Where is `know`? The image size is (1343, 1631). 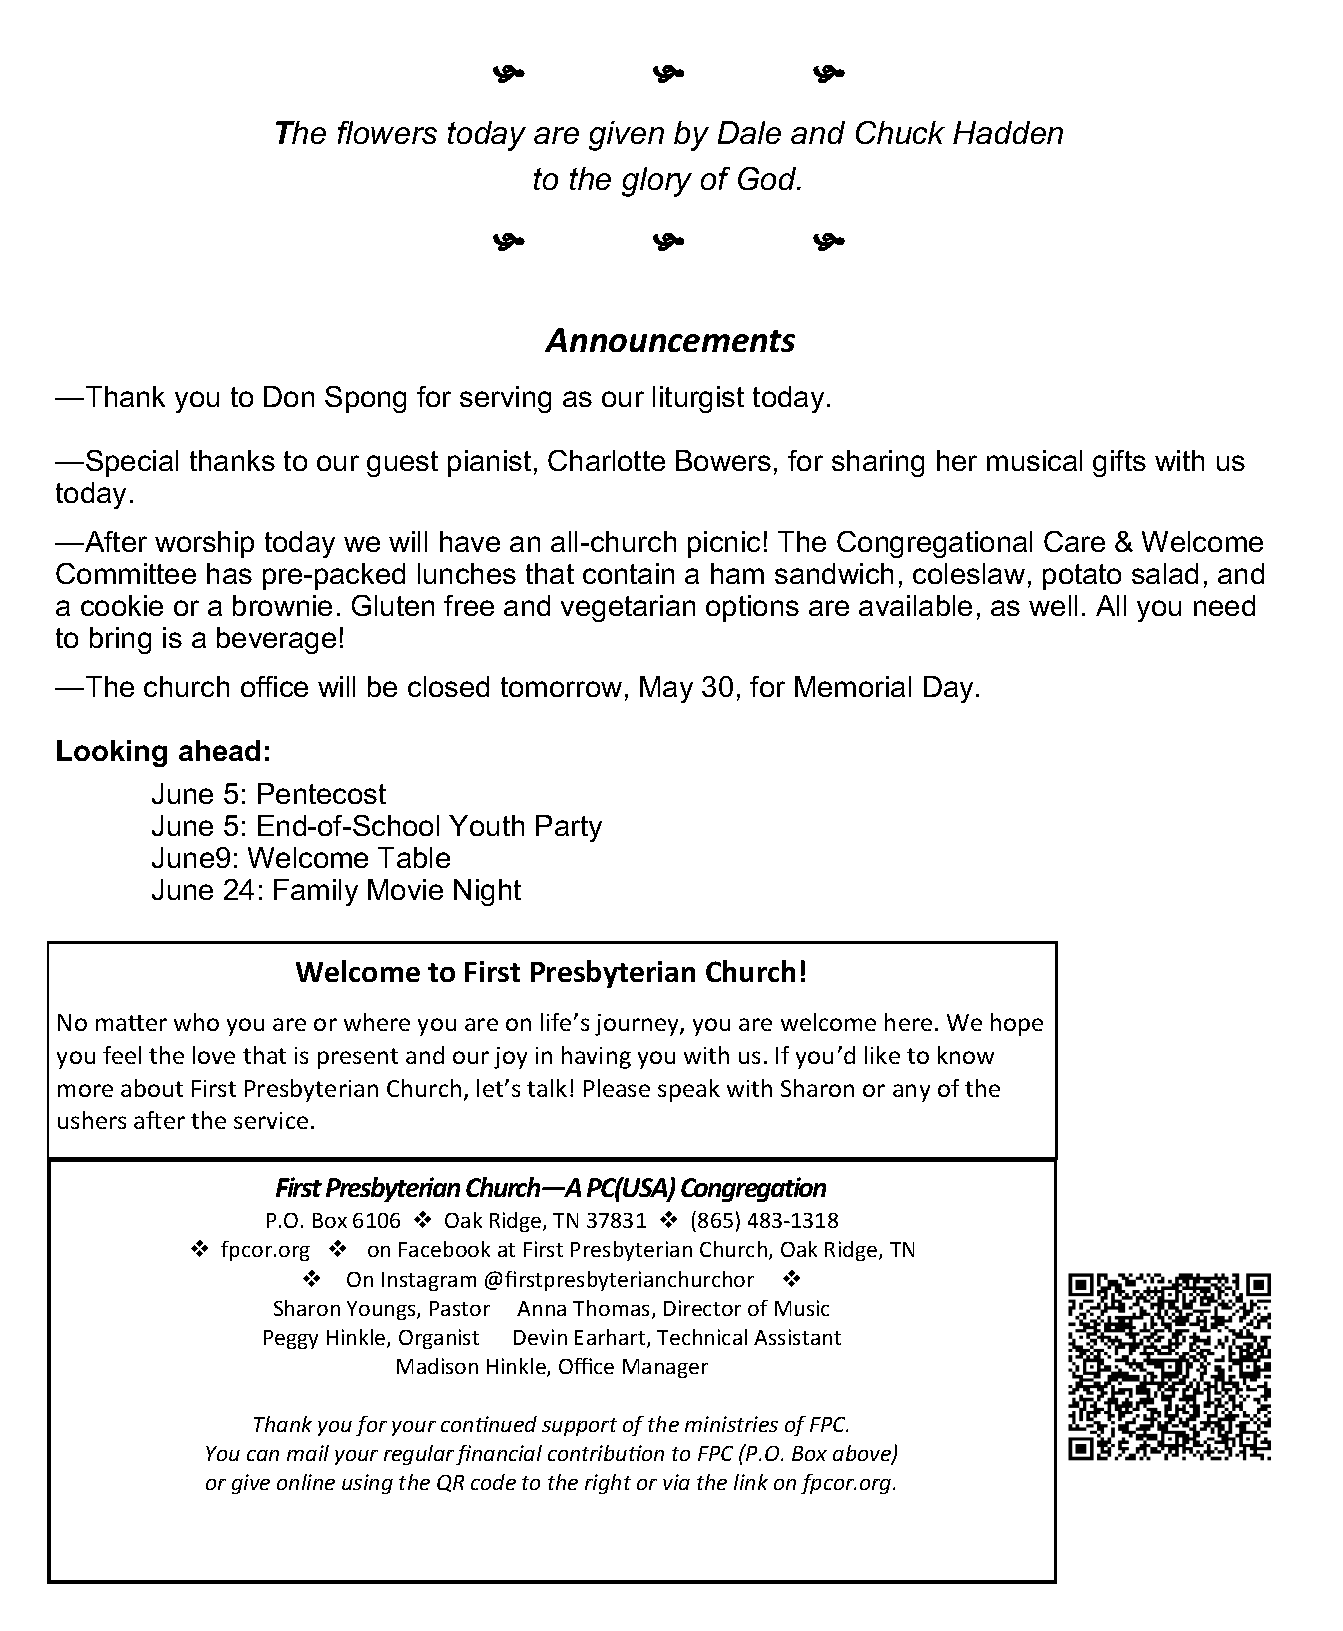
know is located at coordinates (966, 1055).
